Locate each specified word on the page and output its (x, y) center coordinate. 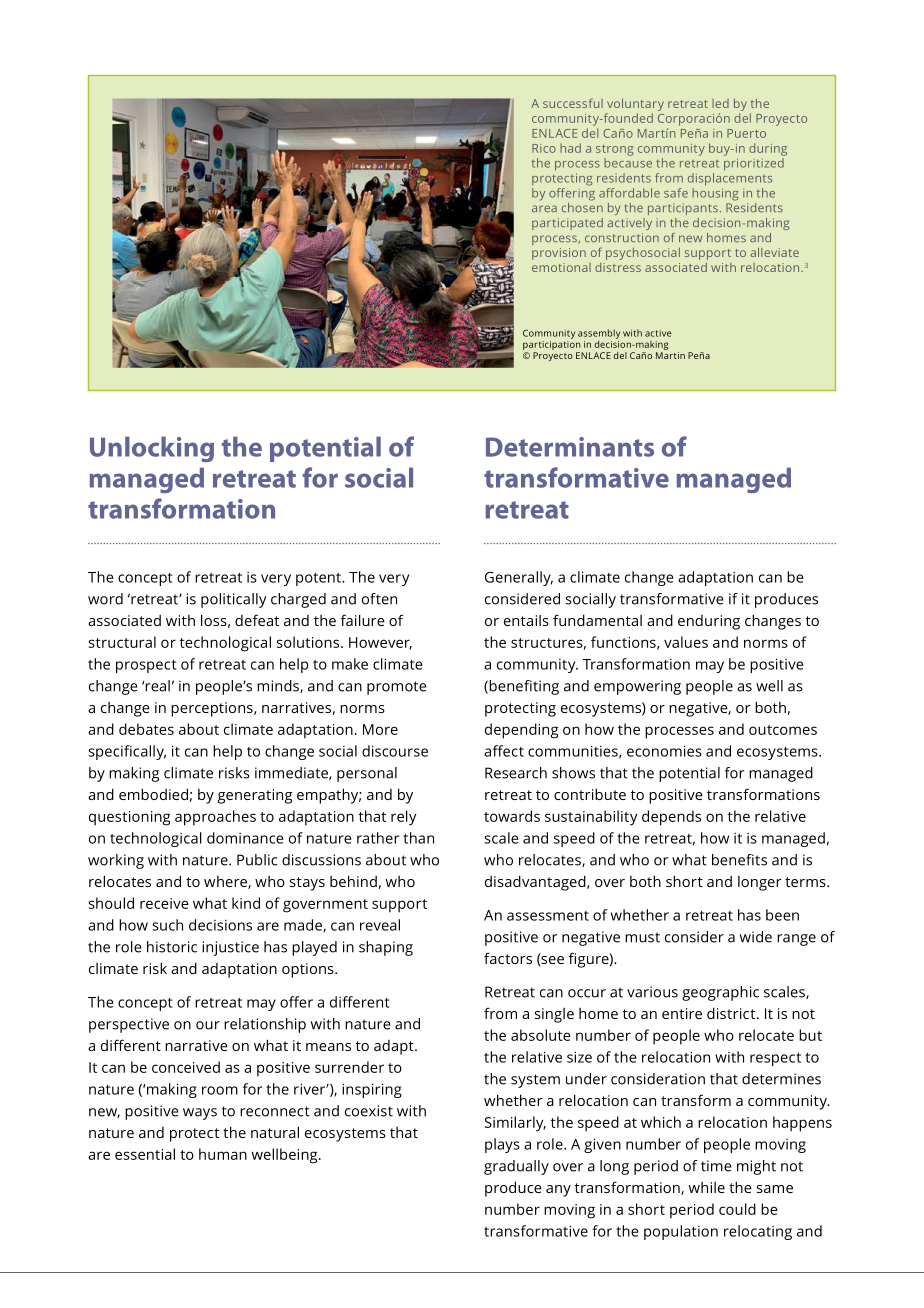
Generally (519, 578)
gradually (516, 1167)
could (737, 1209)
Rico (544, 148)
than (418, 838)
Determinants (570, 447)
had (570, 148)
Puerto (746, 133)
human (223, 1154)
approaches (215, 818)
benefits (739, 860)
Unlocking (152, 449)
